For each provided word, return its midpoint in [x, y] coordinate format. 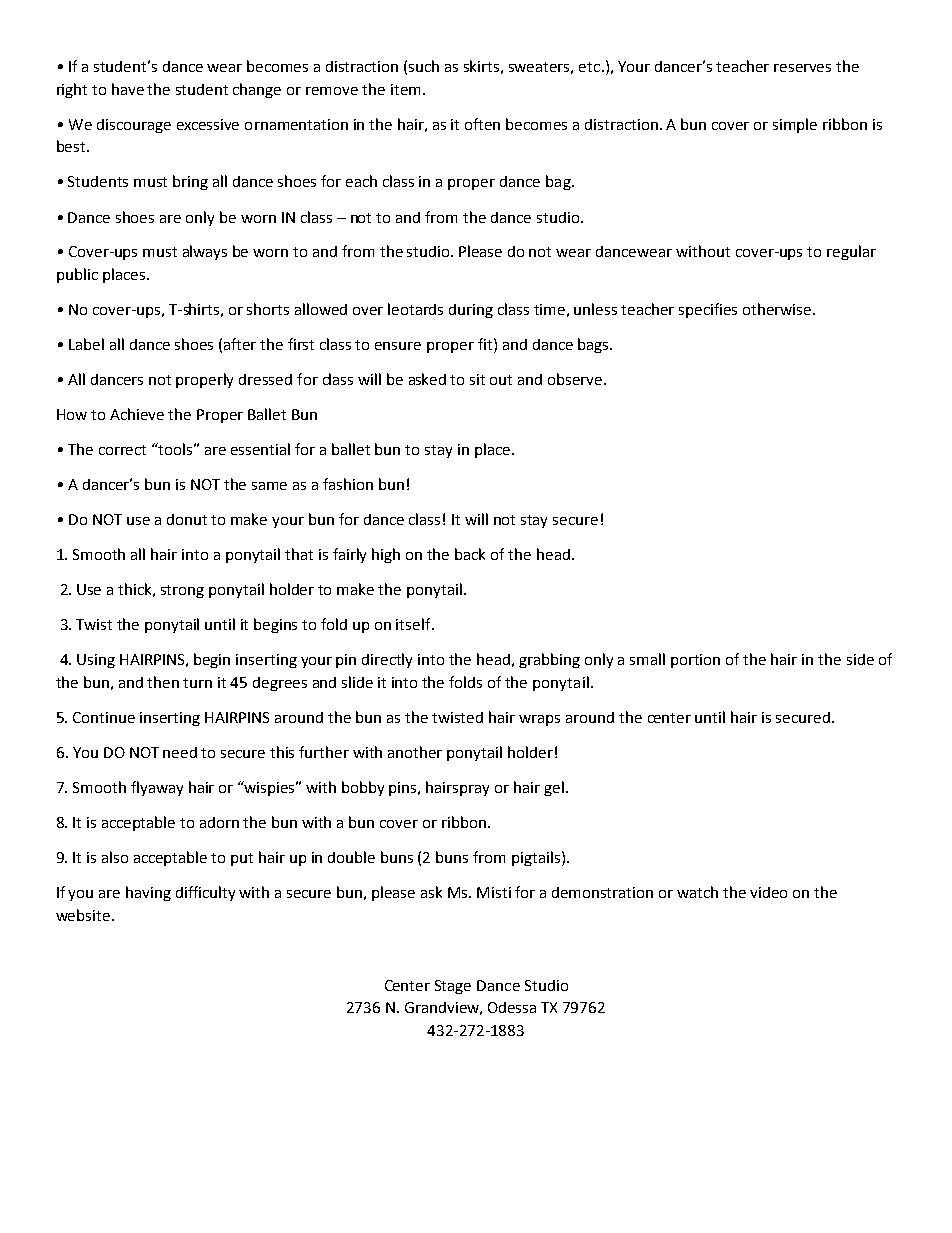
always [205, 252]
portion [695, 661]
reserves [802, 68]
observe [576, 379]
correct [122, 450]
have [128, 89]
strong [182, 591]
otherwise [778, 309]
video [768, 892]
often [482, 124]
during [471, 311]
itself [414, 624]
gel [554, 788]
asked [427, 379]
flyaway [157, 788]
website [83, 915]
